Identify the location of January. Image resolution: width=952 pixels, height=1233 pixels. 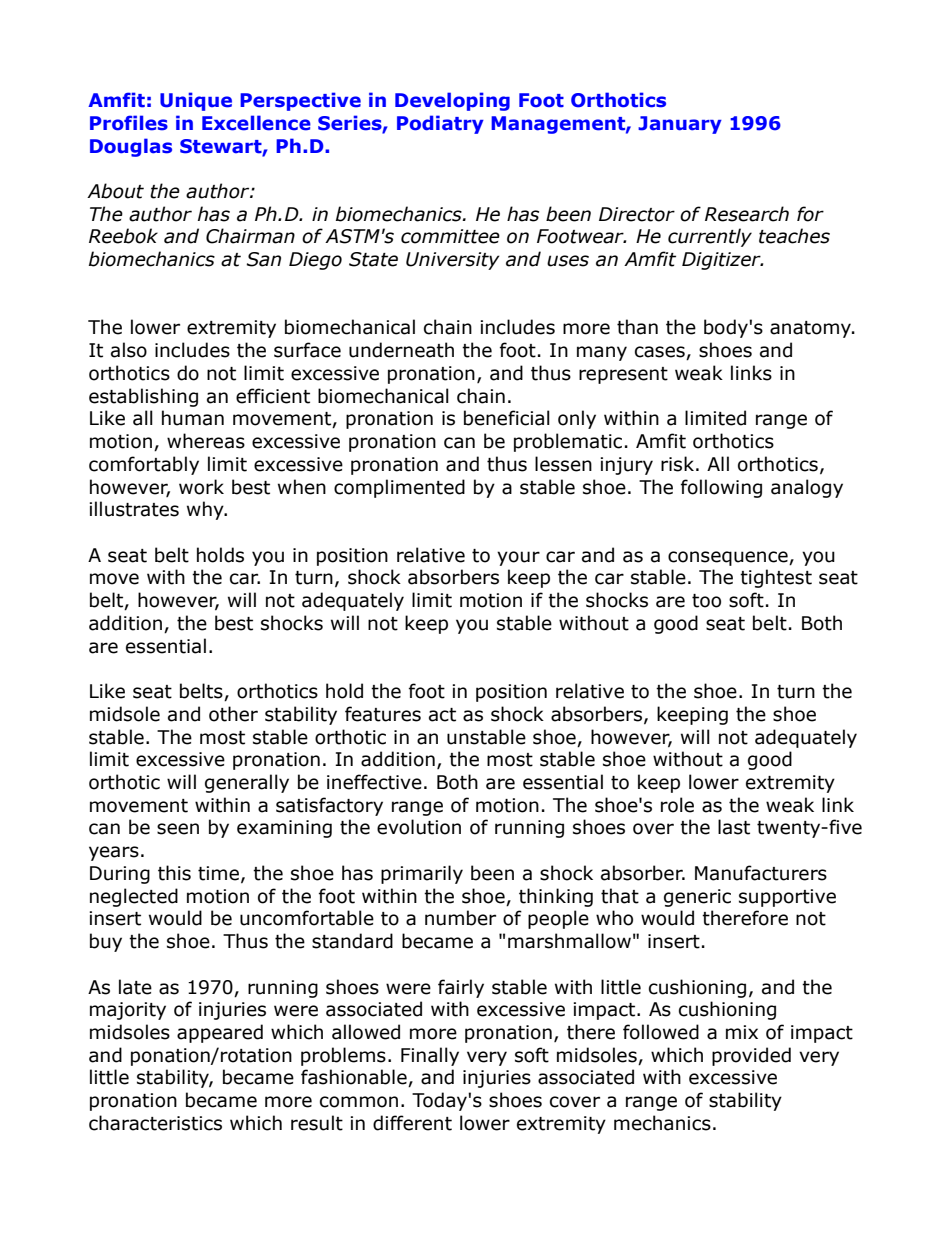
(680, 125).
